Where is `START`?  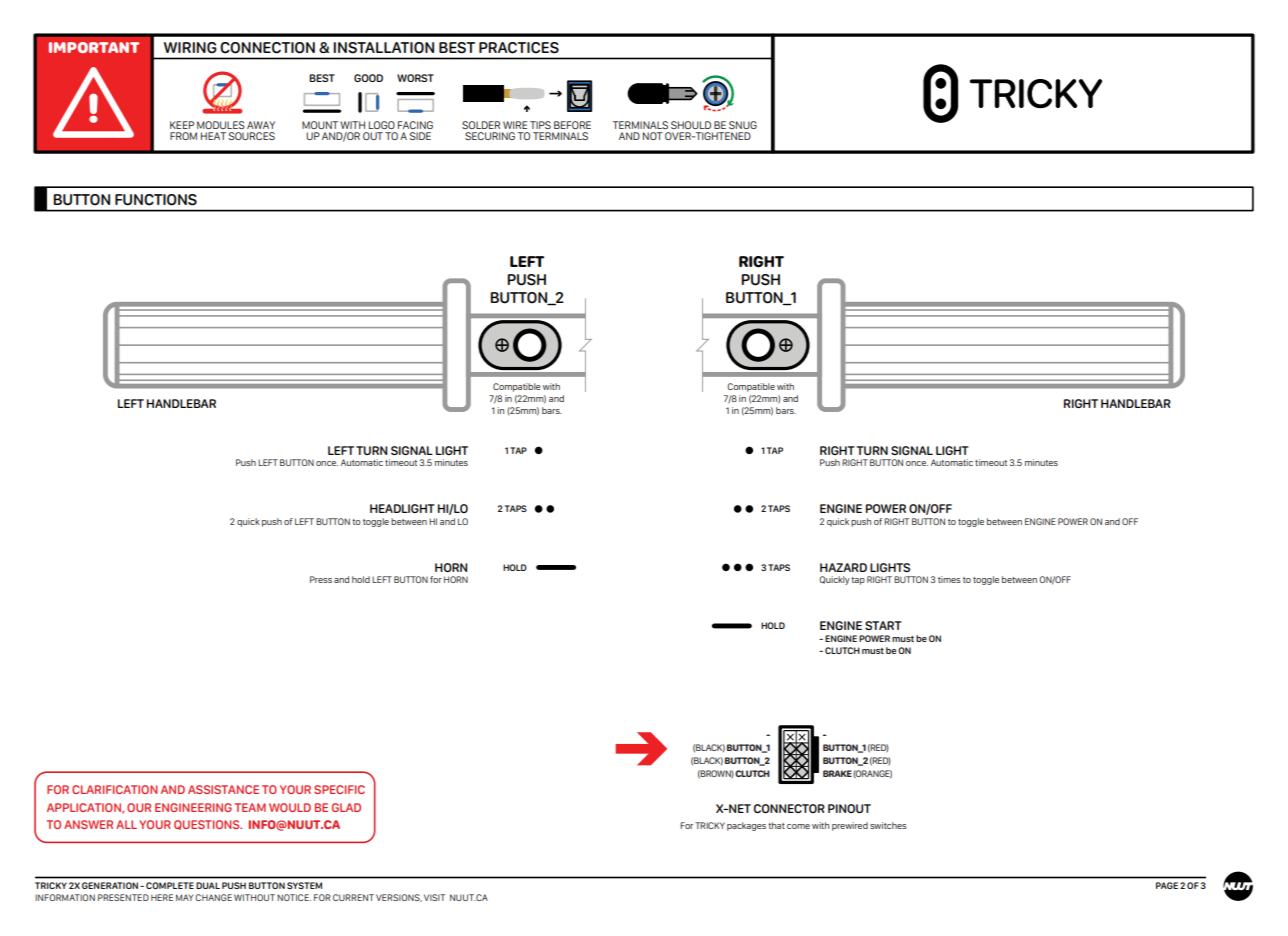
START is located at coordinates (883, 625).
